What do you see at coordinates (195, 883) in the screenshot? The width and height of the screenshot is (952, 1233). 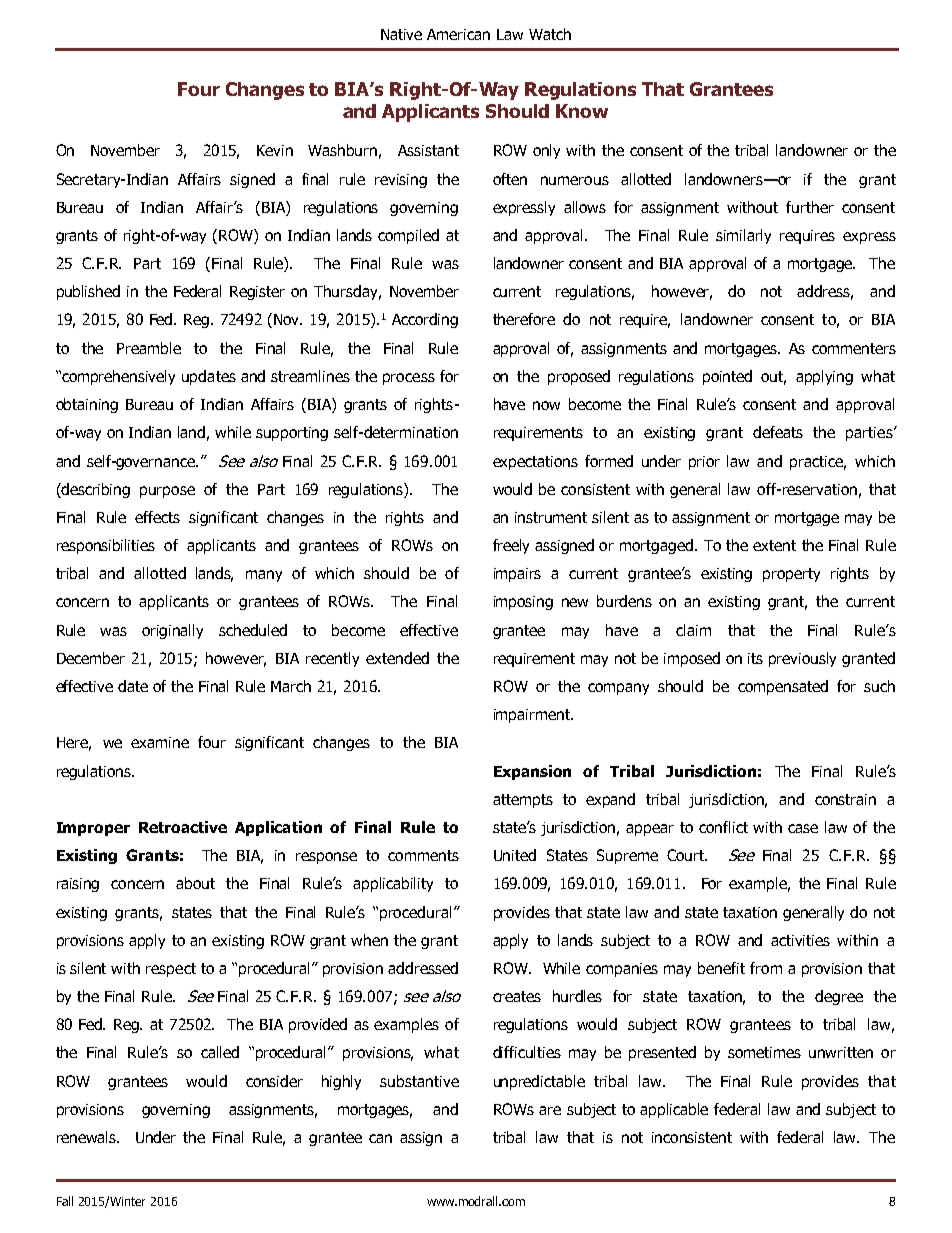 I see `about` at bounding box center [195, 883].
